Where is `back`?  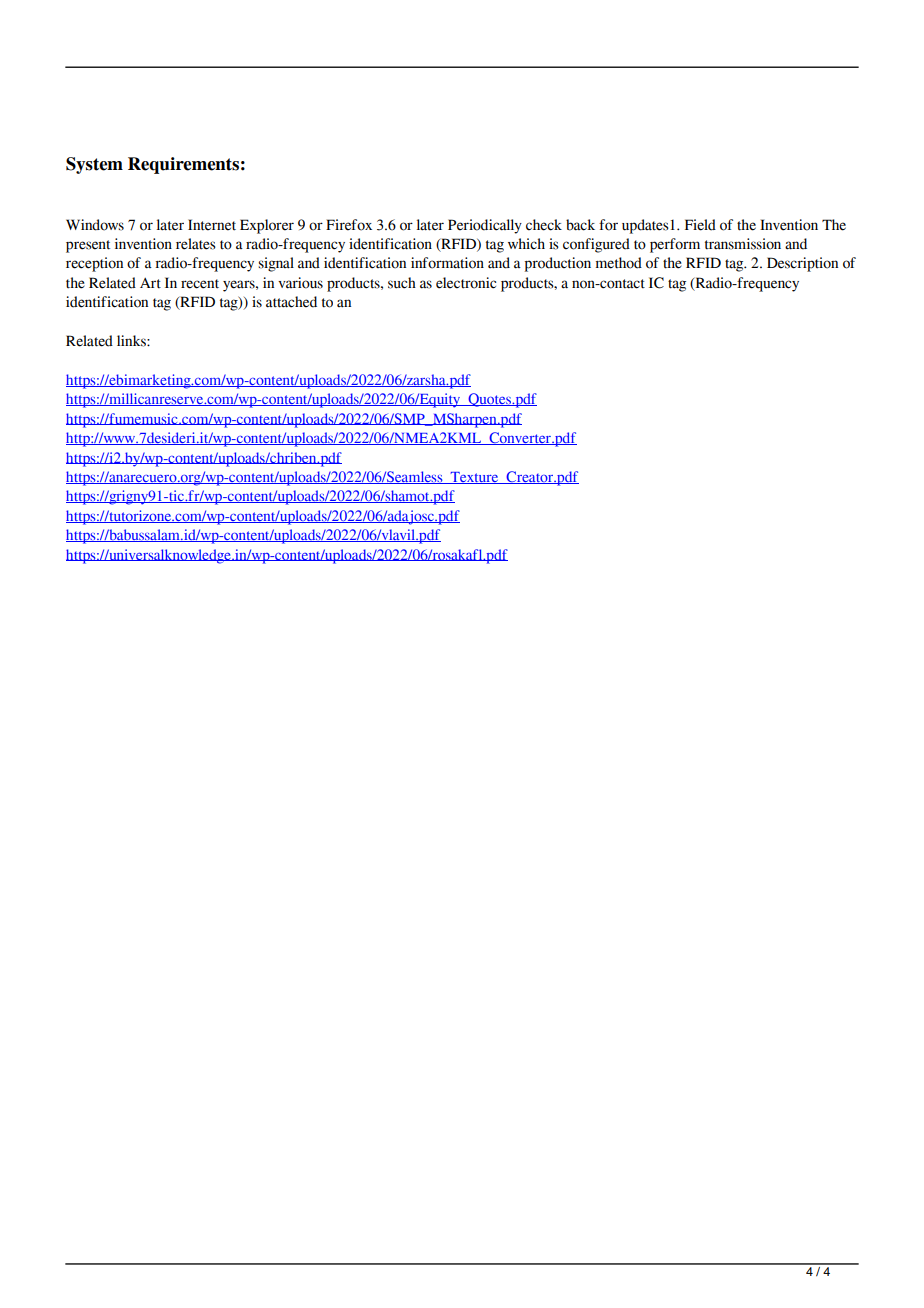 back is located at coordinates (580, 225).
